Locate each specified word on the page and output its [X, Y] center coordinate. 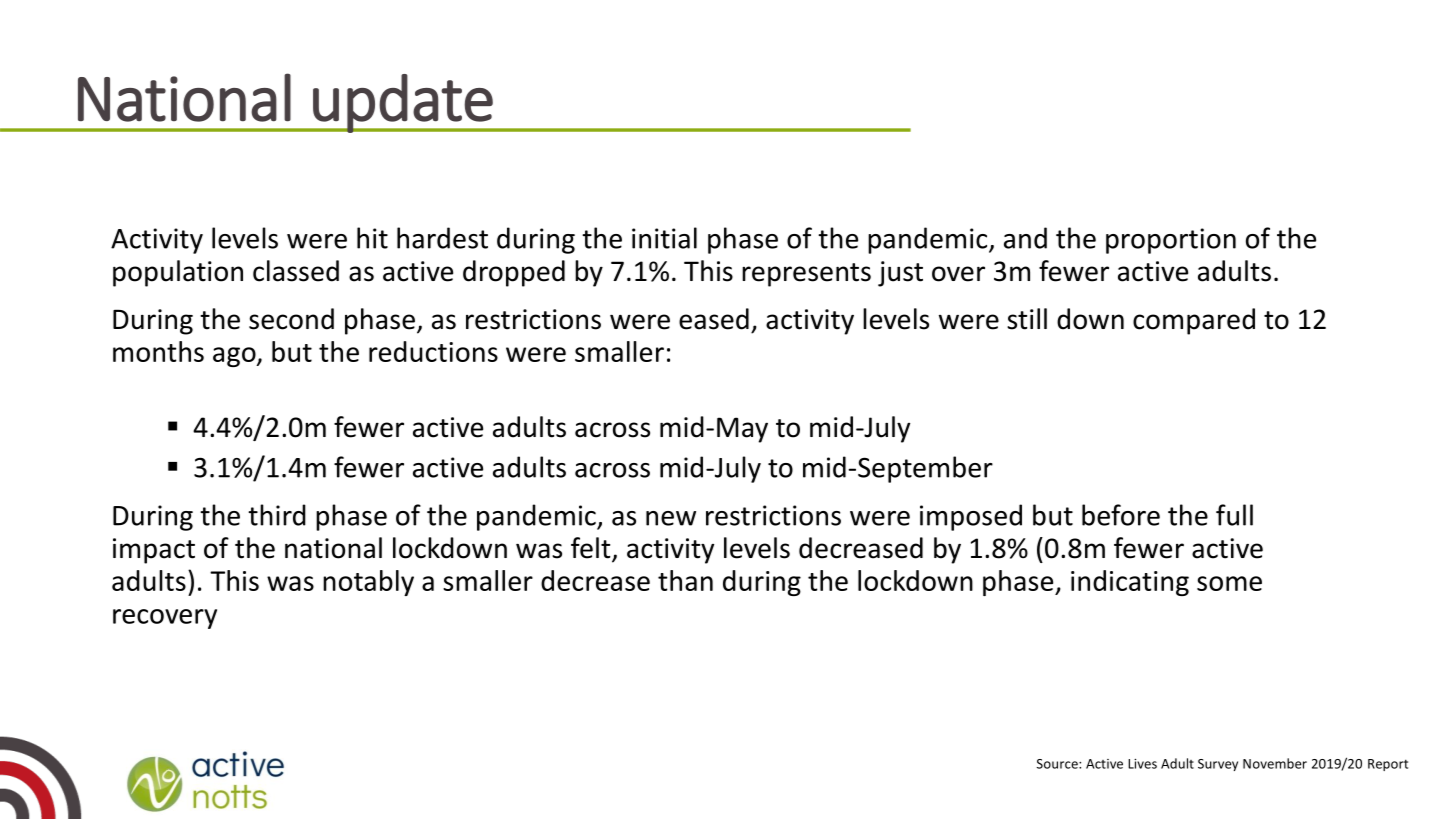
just [900, 274]
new [671, 518]
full [1234, 515]
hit [372, 238]
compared [1194, 321]
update [403, 103]
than [685, 580]
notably [368, 583]
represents [806, 275]
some [1229, 583]
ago [235, 357]
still [1027, 319]
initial [664, 238]
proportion [1171, 241]
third [277, 515]
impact [154, 551]
